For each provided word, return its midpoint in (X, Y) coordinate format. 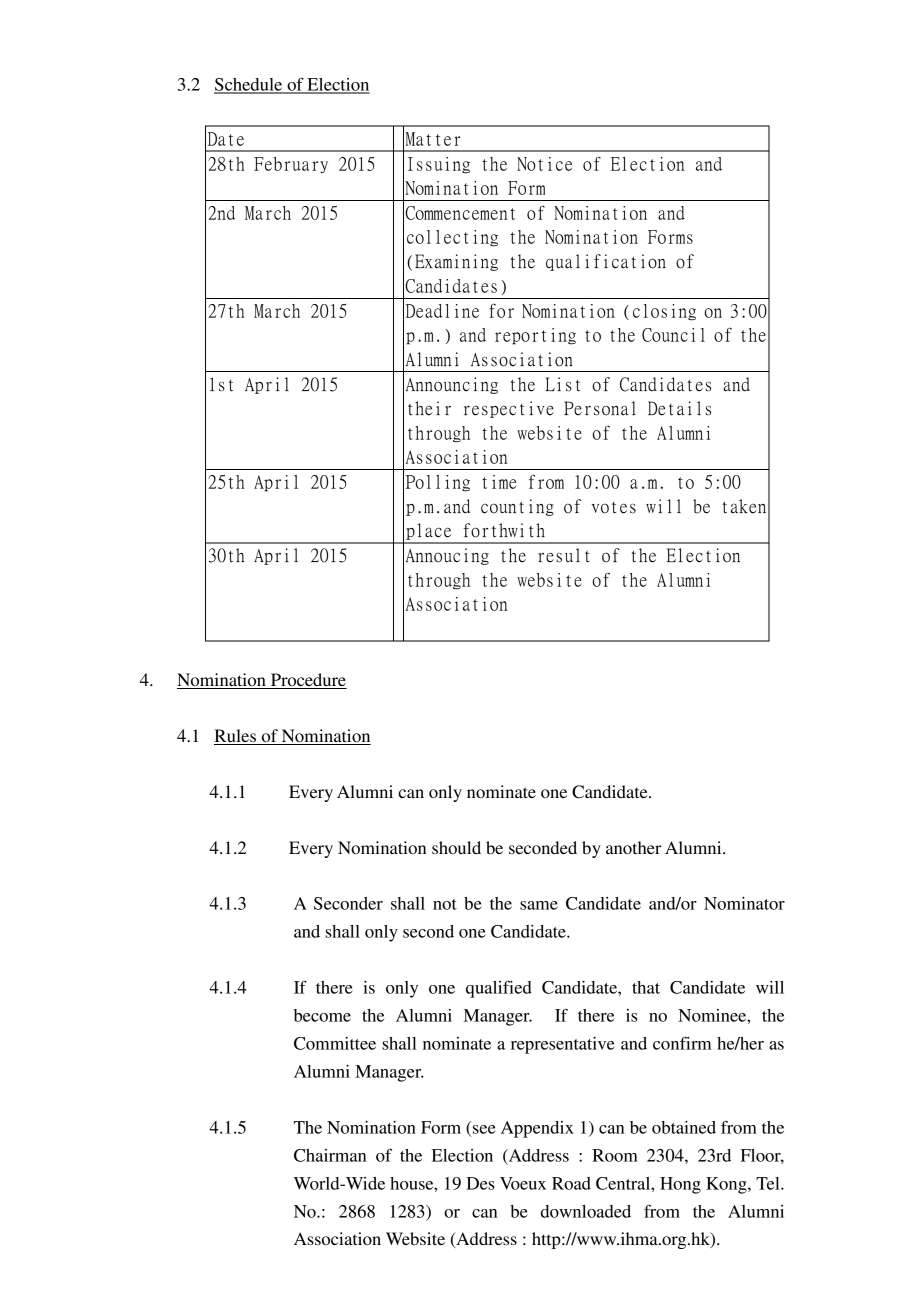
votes (614, 508)
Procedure (308, 681)
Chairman (330, 1155)
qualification (606, 262)
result (564, 555)
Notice (544, 164)
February (291, 165)
